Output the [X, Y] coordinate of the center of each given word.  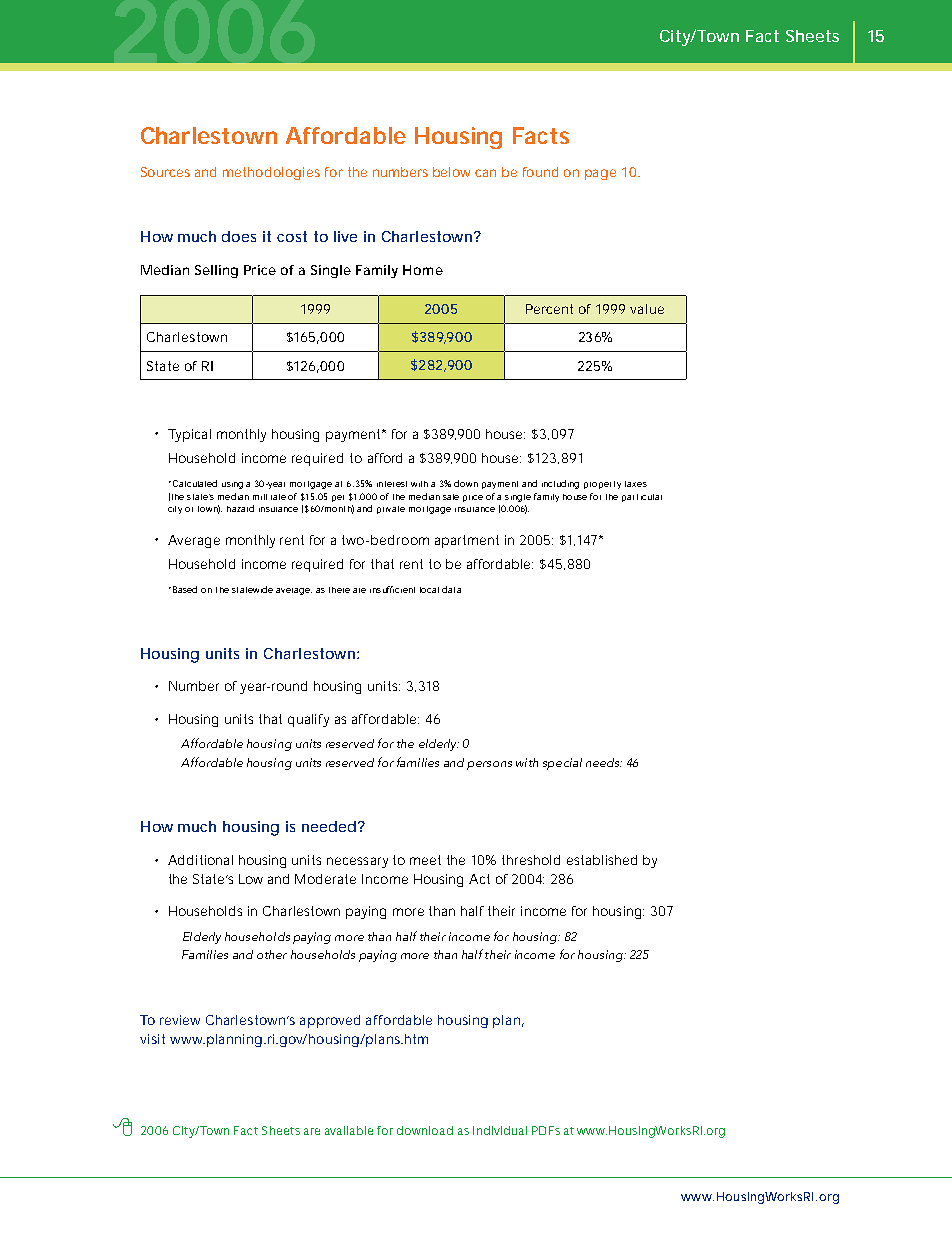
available [349, 1130]
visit [152, 1039]
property [602, 485]
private [391, 510]
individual [500, 1130]
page [600, 174]
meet [425, 860]
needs [604, 762]
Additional [200, 860]
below [454, 172]
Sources [165, 172]
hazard [240, 508]
